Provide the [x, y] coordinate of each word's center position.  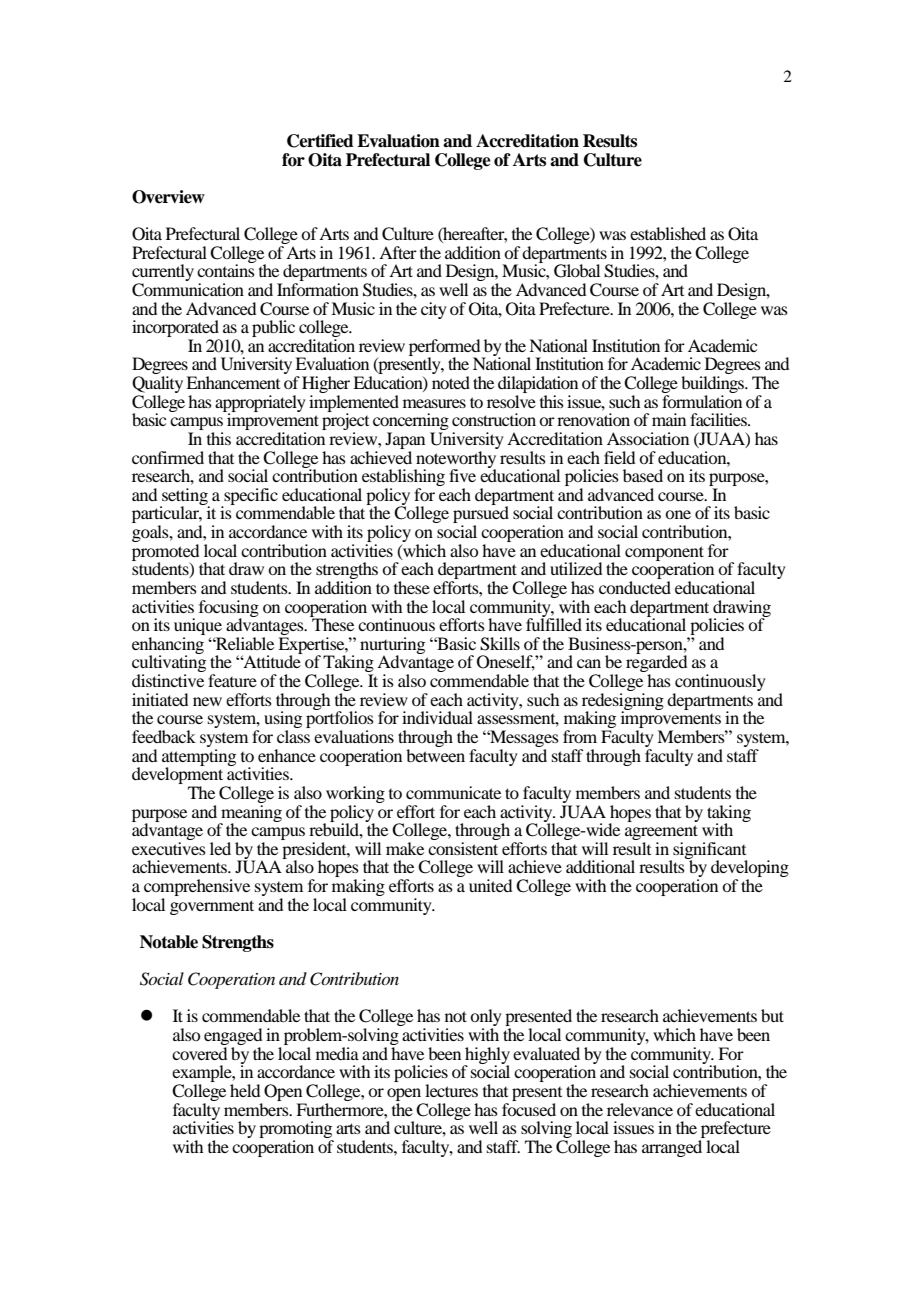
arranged [672, 1148]
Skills [500, 644]
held [245, 1090]
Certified [320, 141]
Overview [168, 197]
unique [198, 628]
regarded [656, 664]
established [668, 233]
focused [529, 1108]
